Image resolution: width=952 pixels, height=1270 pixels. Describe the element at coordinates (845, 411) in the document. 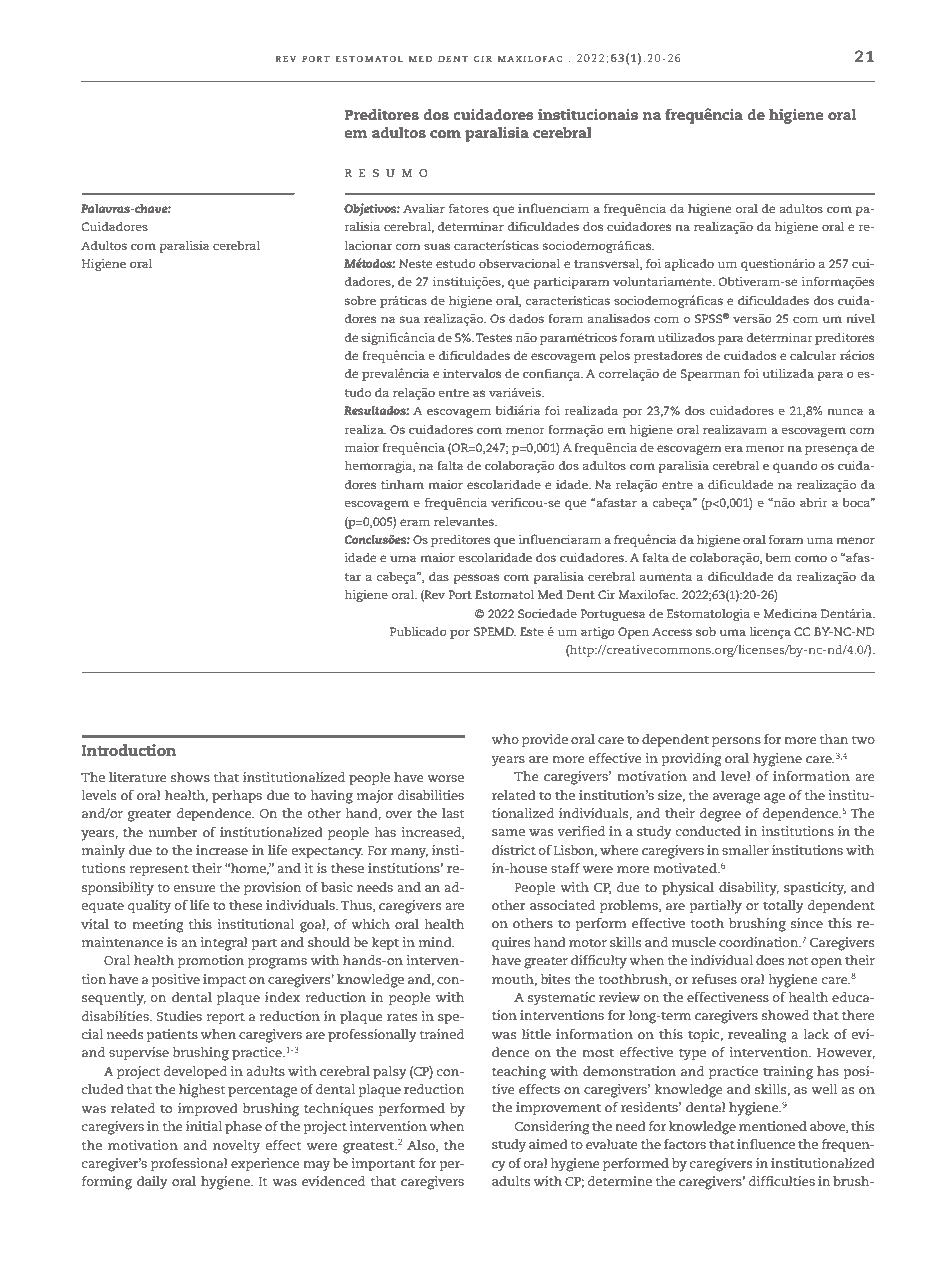

I see `nunca` at that location.
